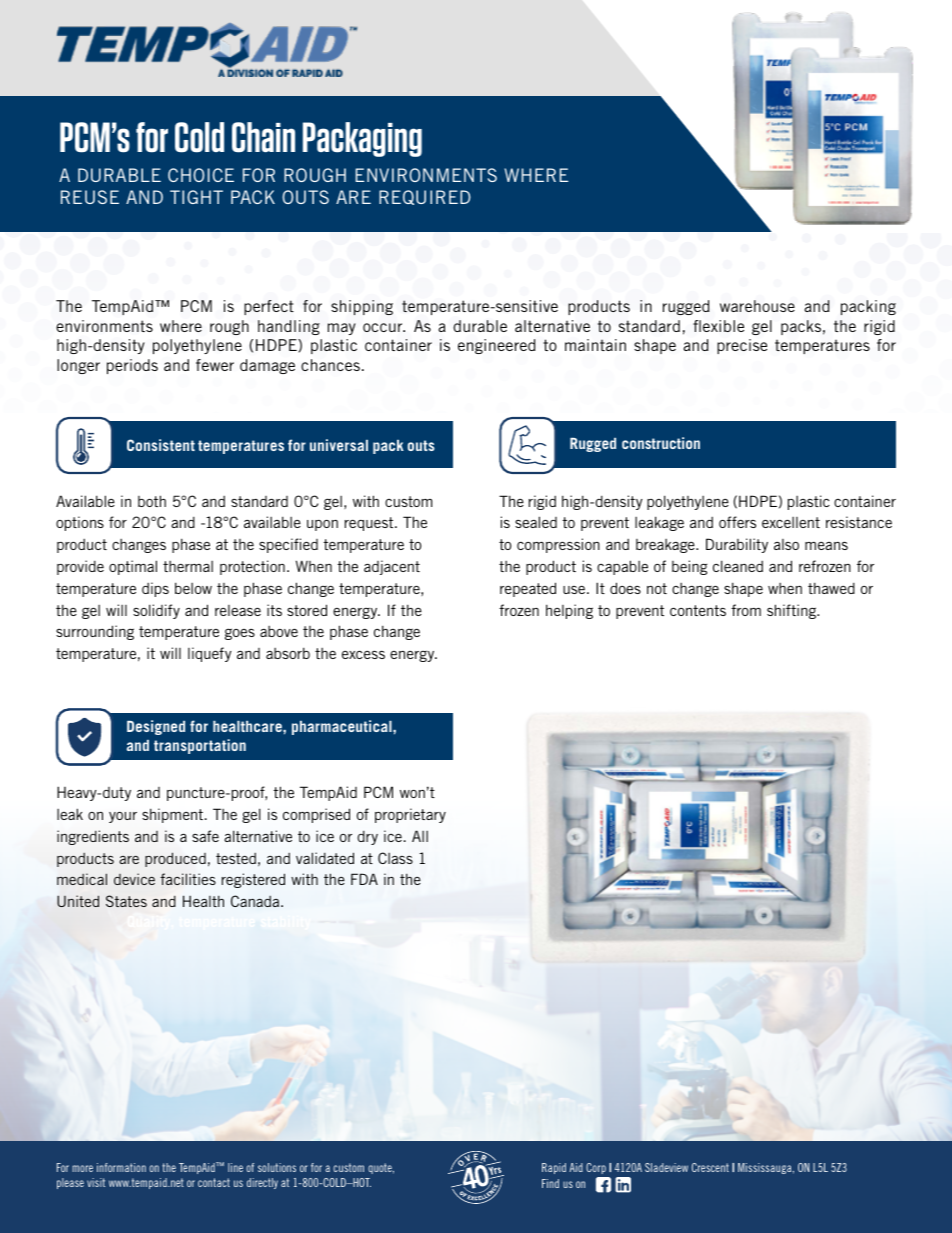 This screenshot has width=952, height=1233. What do you see at coordinates (710, 1167) in the screenshot?
I see `Crescent` at bounding box center [710, 1167].
